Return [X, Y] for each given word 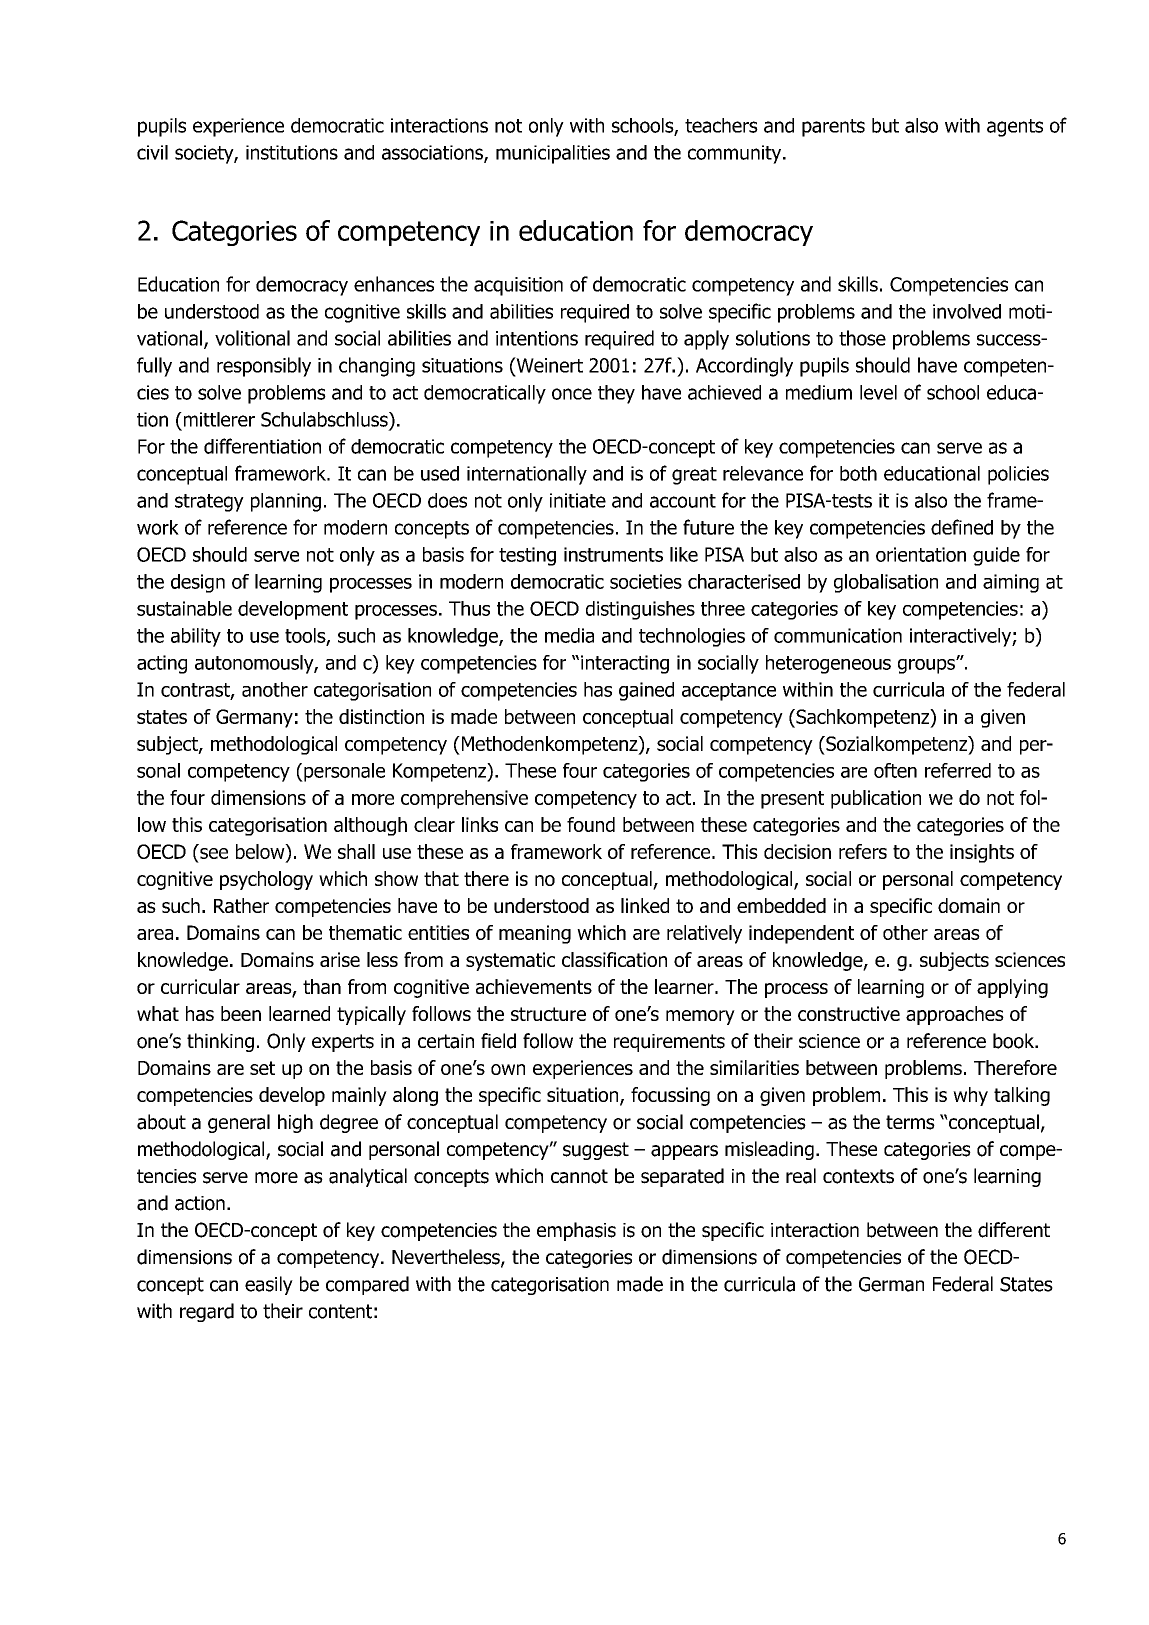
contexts [858, 1176]
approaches [955, 1015]
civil [152, 152]
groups [927, 666]
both [858, 473]
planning [286, 502]
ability [196, 637]
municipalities [553, 154]
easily [269, 1285]
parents [833, 128]
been [241, 1013]
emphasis [576, 1231]
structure [548, 1014]
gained [646, 691]
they [616, 394]
